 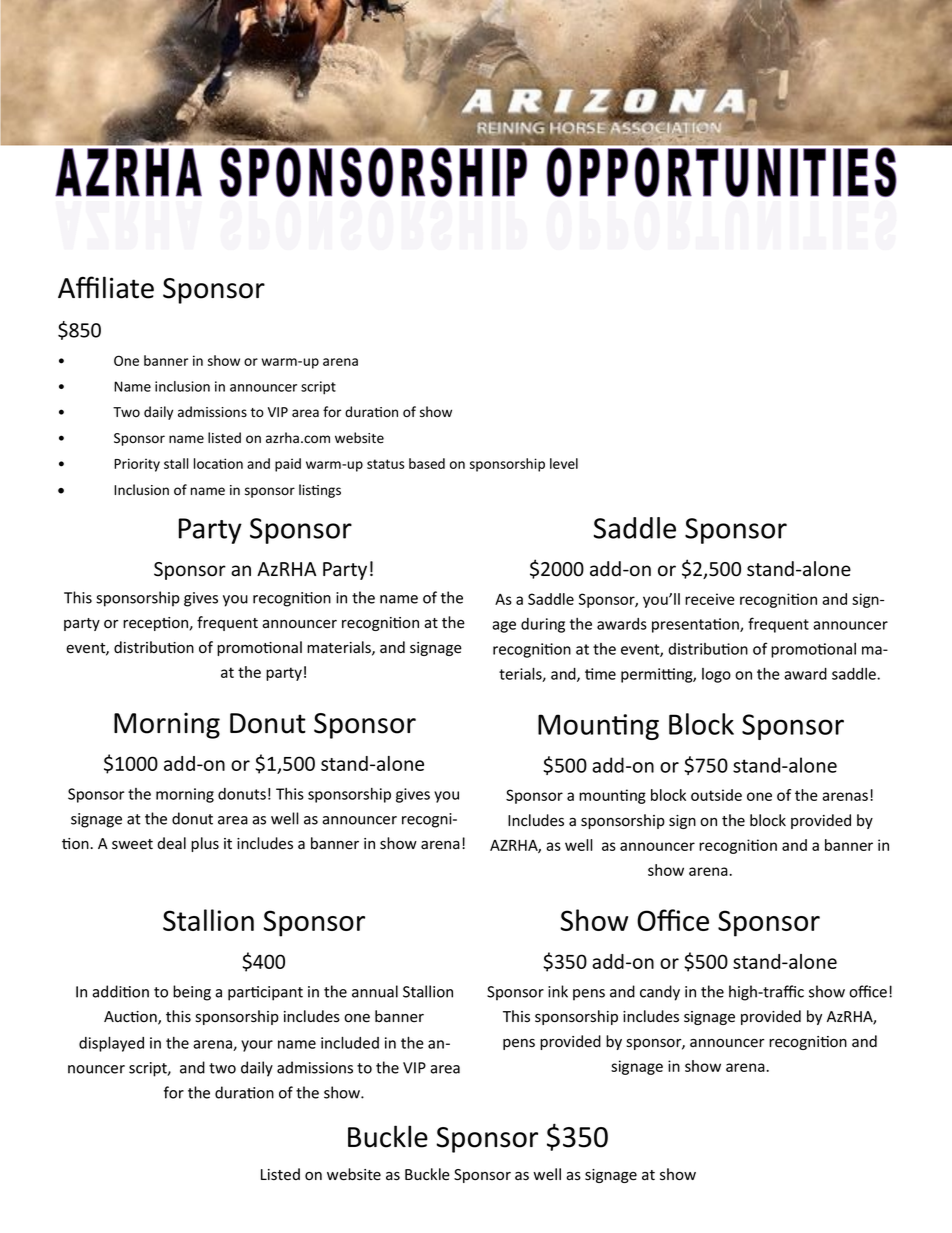 What do you see at coordinates (716, 795) in the image?
I see `outside` at bounding box center [716, 795].
